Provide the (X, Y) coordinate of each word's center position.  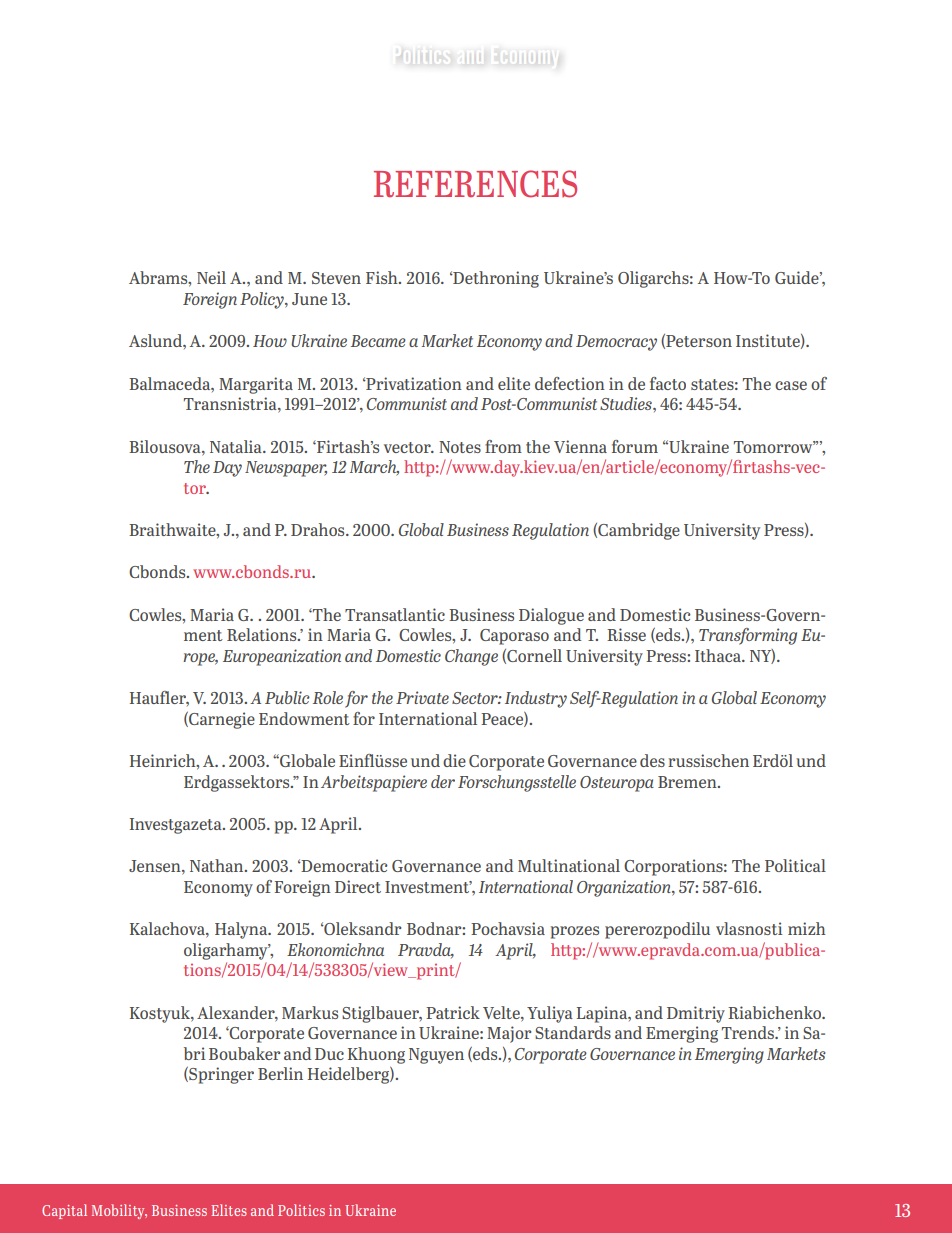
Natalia (237, 446)
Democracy (616, 343)
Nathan (218, 865)
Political (795, 865)
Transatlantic (395, 614)
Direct (358, 886)
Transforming (748, 636)
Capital (64, 1211)
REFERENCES (475, 184)
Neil (211, 277)
